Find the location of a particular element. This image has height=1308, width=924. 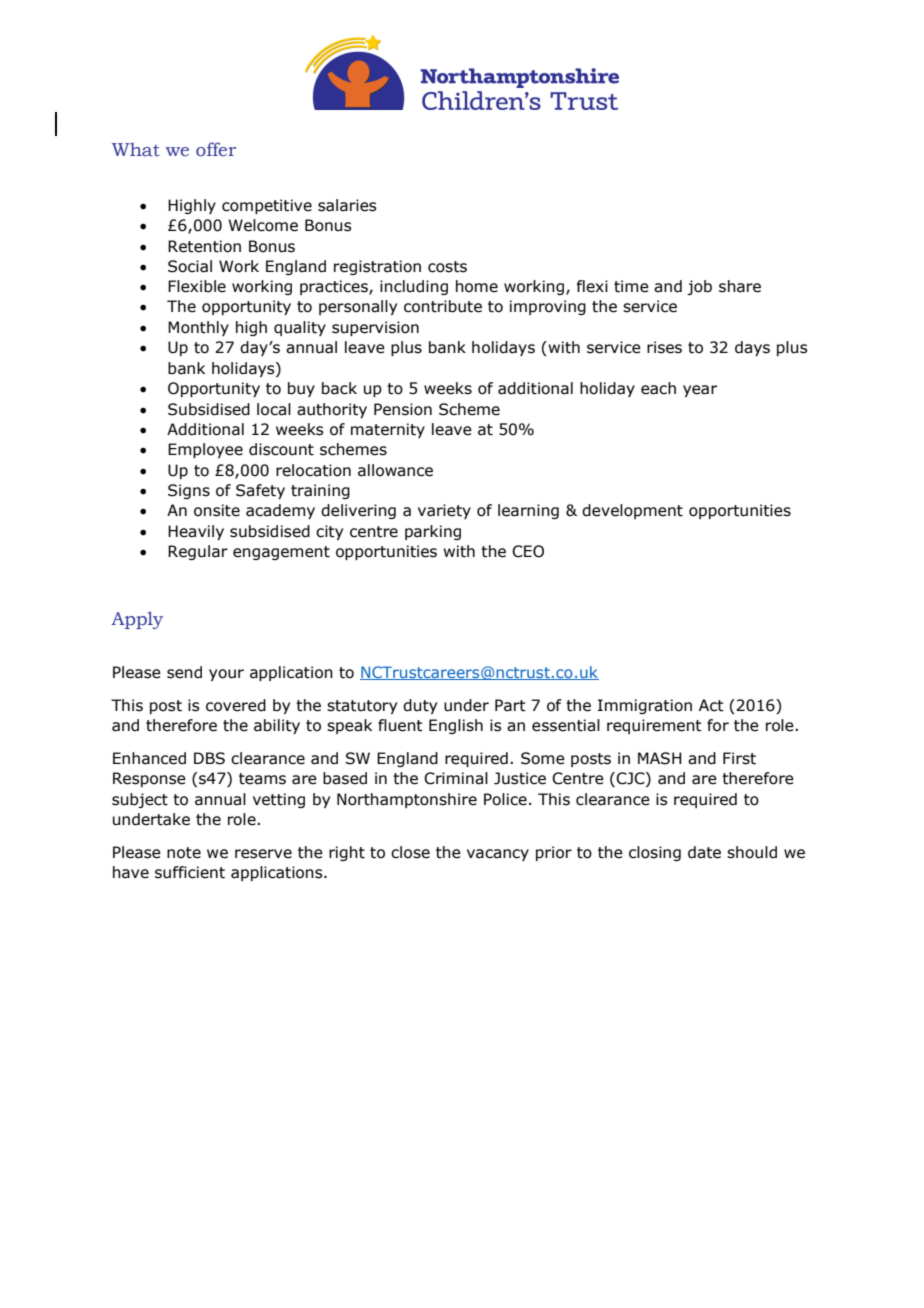

note is located at coordinates (184, 853).
